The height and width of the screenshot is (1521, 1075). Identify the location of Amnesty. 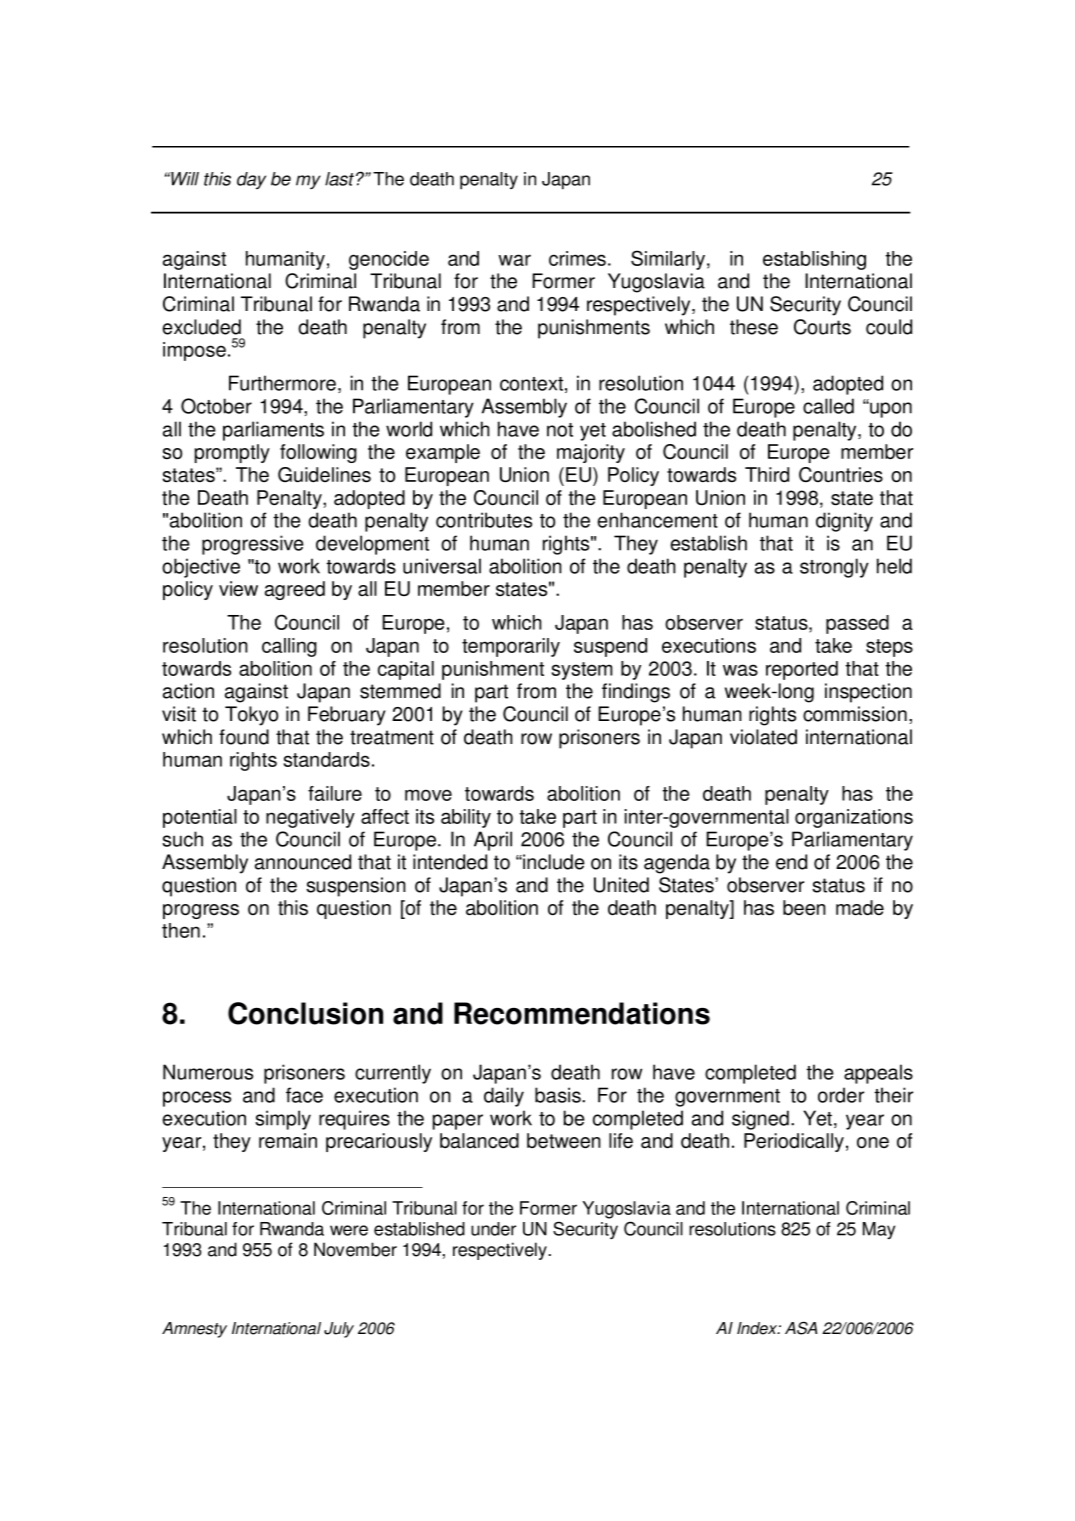
(194, 1330).
